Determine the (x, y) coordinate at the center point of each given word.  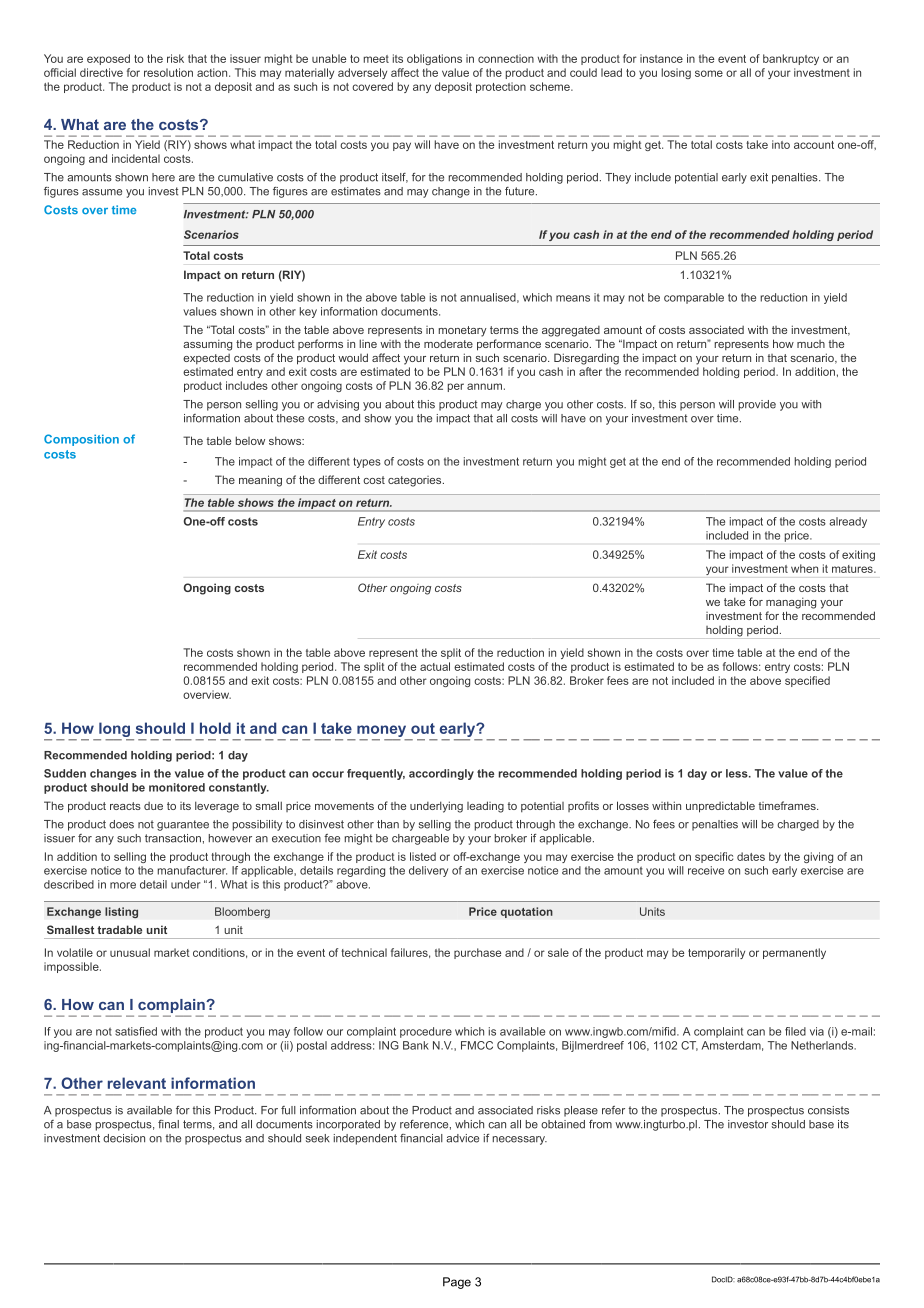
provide (757, 405)
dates (751, 856)
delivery (428, 871)
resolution (168, 72)
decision (124, 1138)
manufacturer (192, 870)
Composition (81, 440)
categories (416, 481)
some (709, 73)
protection (501, 87)
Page (457, 1283)
